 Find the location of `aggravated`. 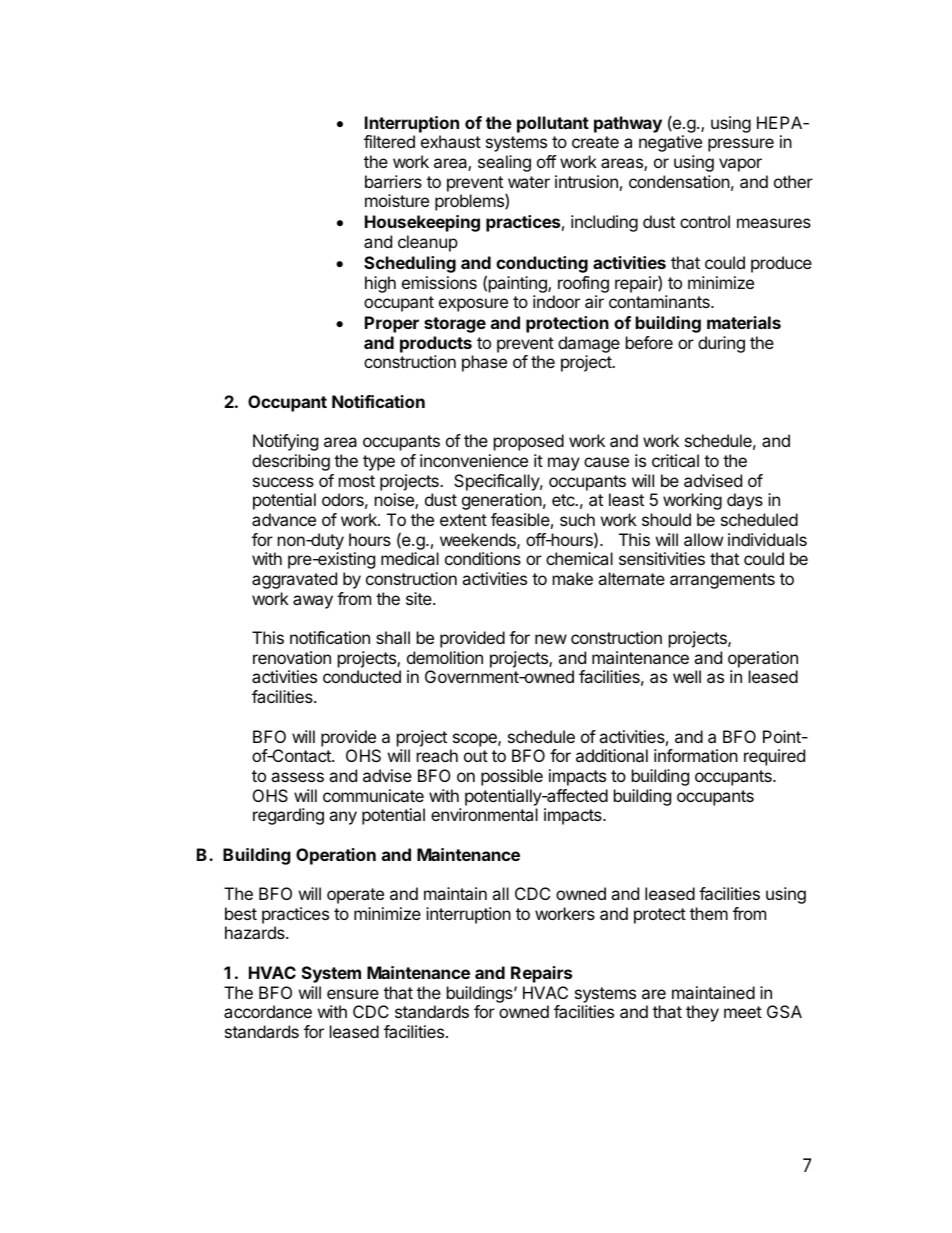

aggravated is located at coordinates (294, 580).
